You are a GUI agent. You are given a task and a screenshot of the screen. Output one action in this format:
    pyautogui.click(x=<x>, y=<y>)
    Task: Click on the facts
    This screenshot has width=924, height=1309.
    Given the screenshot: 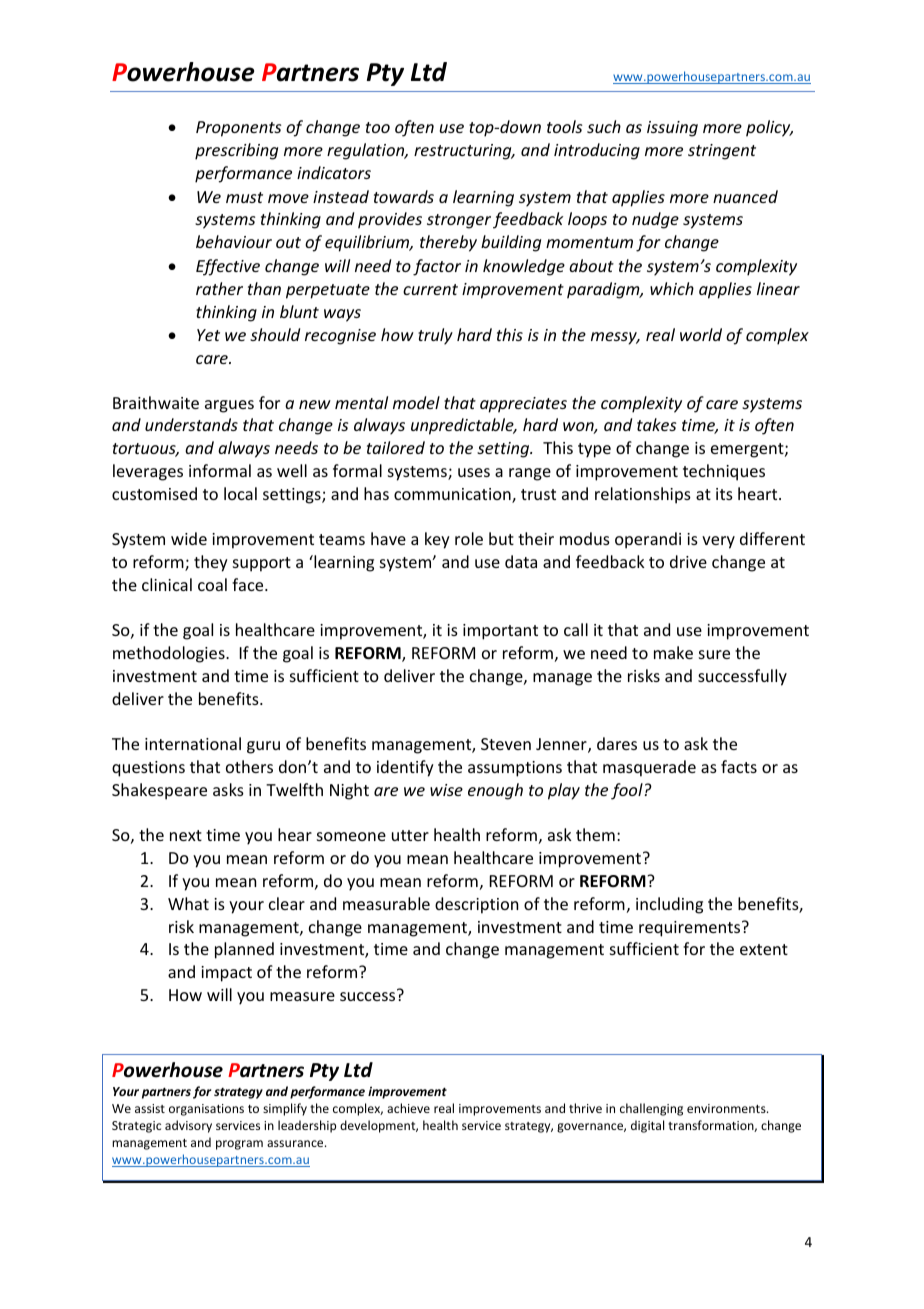 What is the action you would take?
    pyautogui.click(x=739, y=766)
